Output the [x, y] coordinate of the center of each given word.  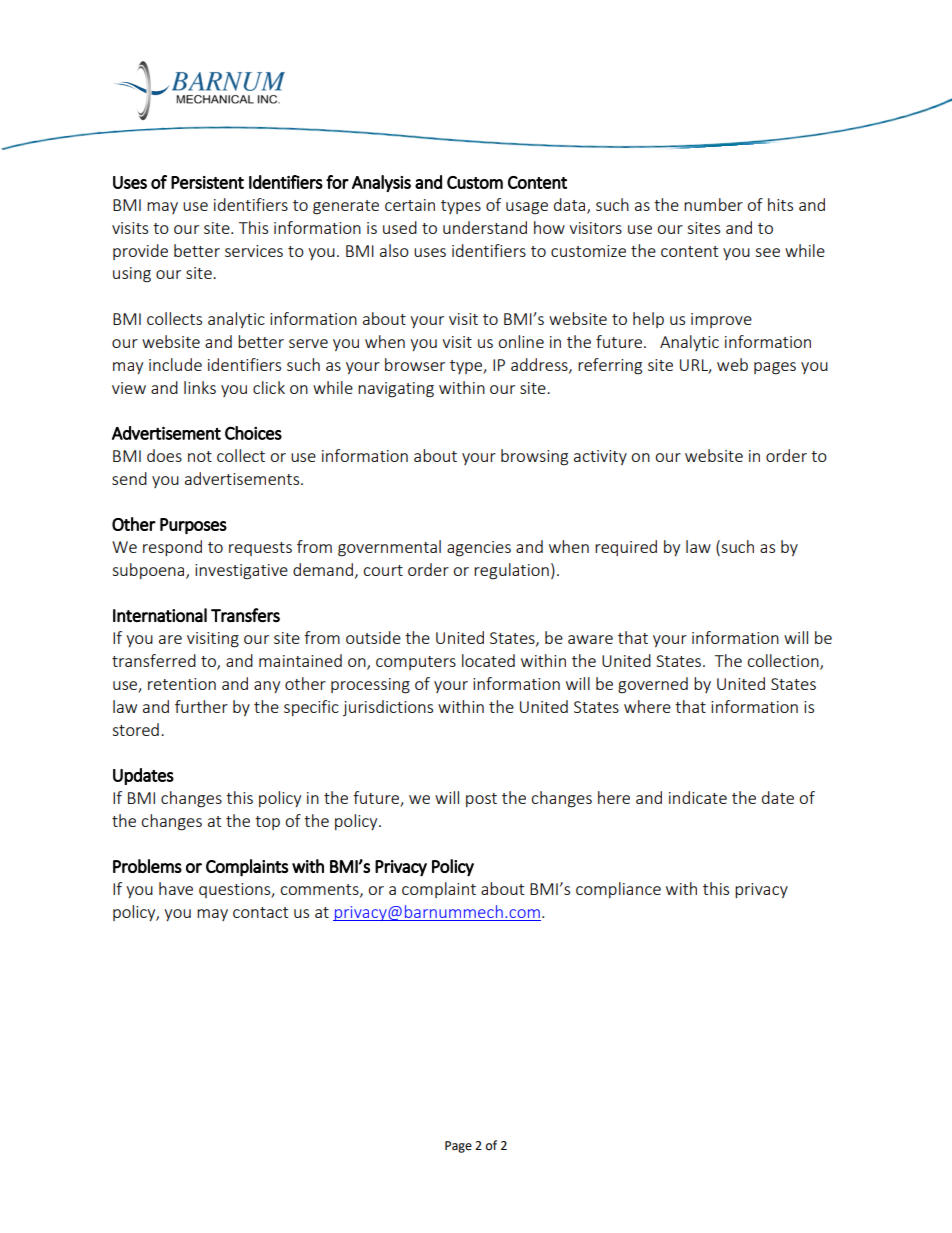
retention [182, 684]
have [176, 888]
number [713, 204]
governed [653, 685]
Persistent [207, 182]
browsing [534, 457]
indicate [698, 797]
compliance [618, 890]
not [200, 456]
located [488, 660]
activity [600, 457]
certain [410, 205]
